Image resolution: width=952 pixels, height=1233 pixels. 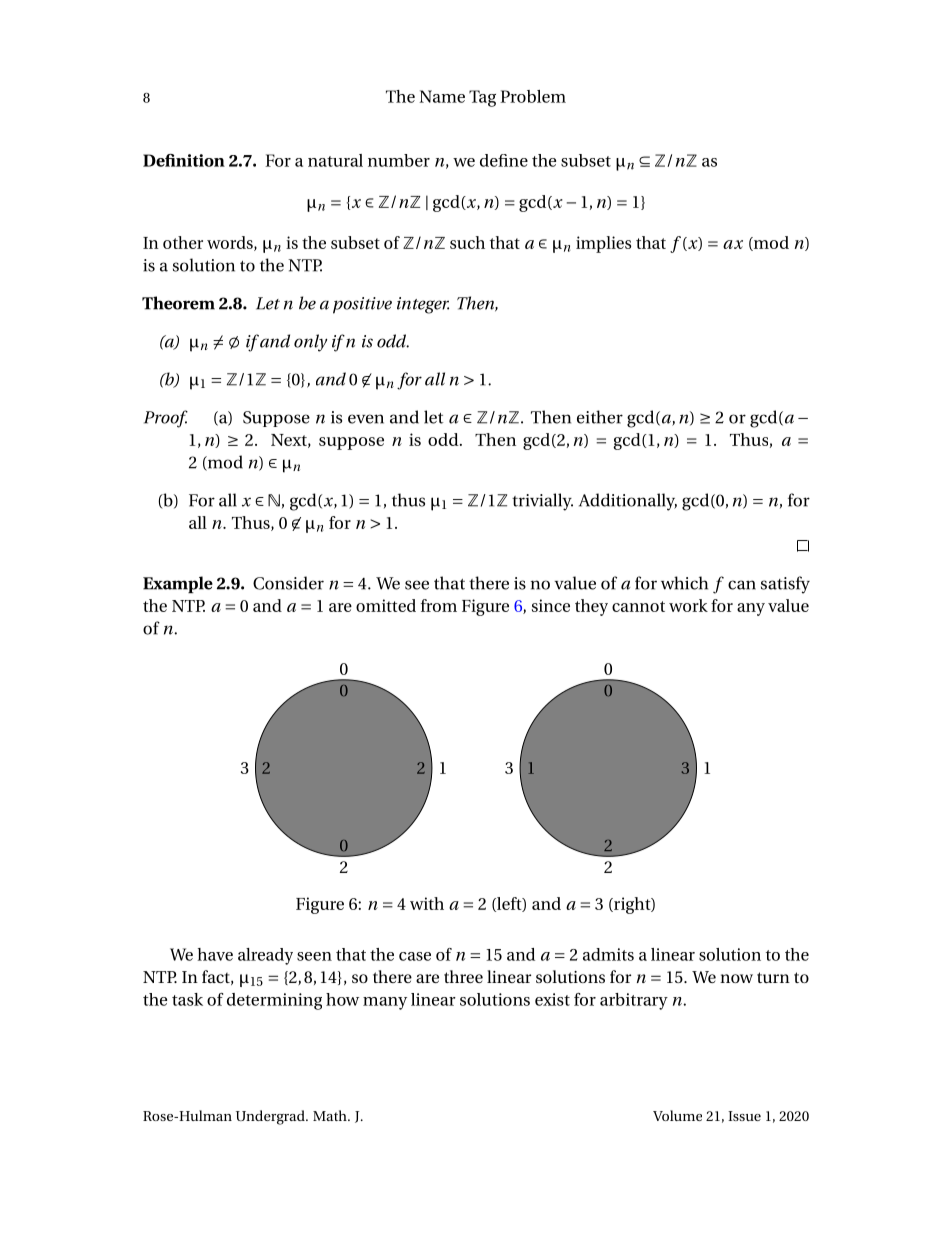 What do you see at coordinates (603, 244) in the document?
I see `implies` at bounding box center [603, 244].
